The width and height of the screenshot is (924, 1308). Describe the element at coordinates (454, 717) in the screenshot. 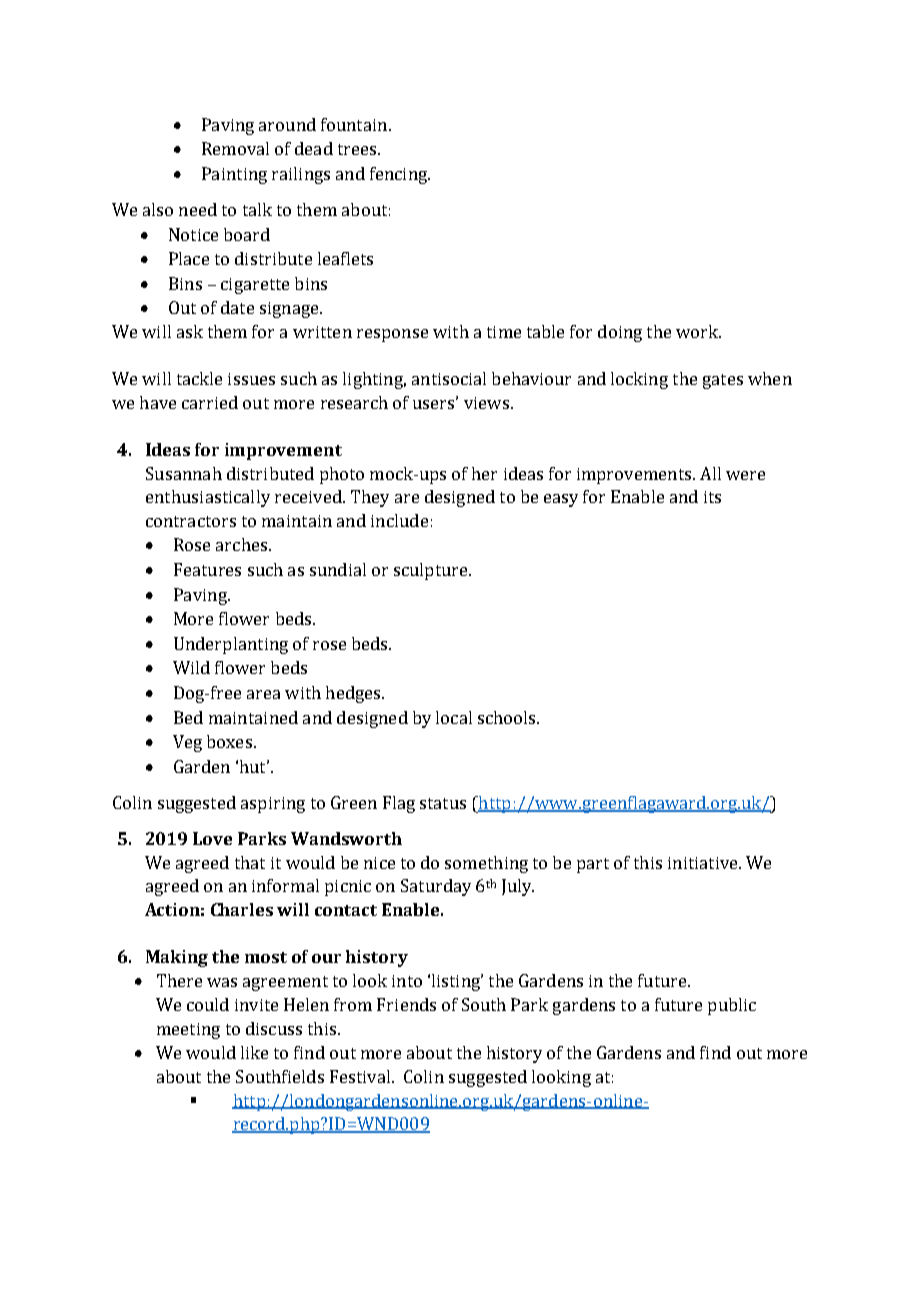

I see `local` at that location.
